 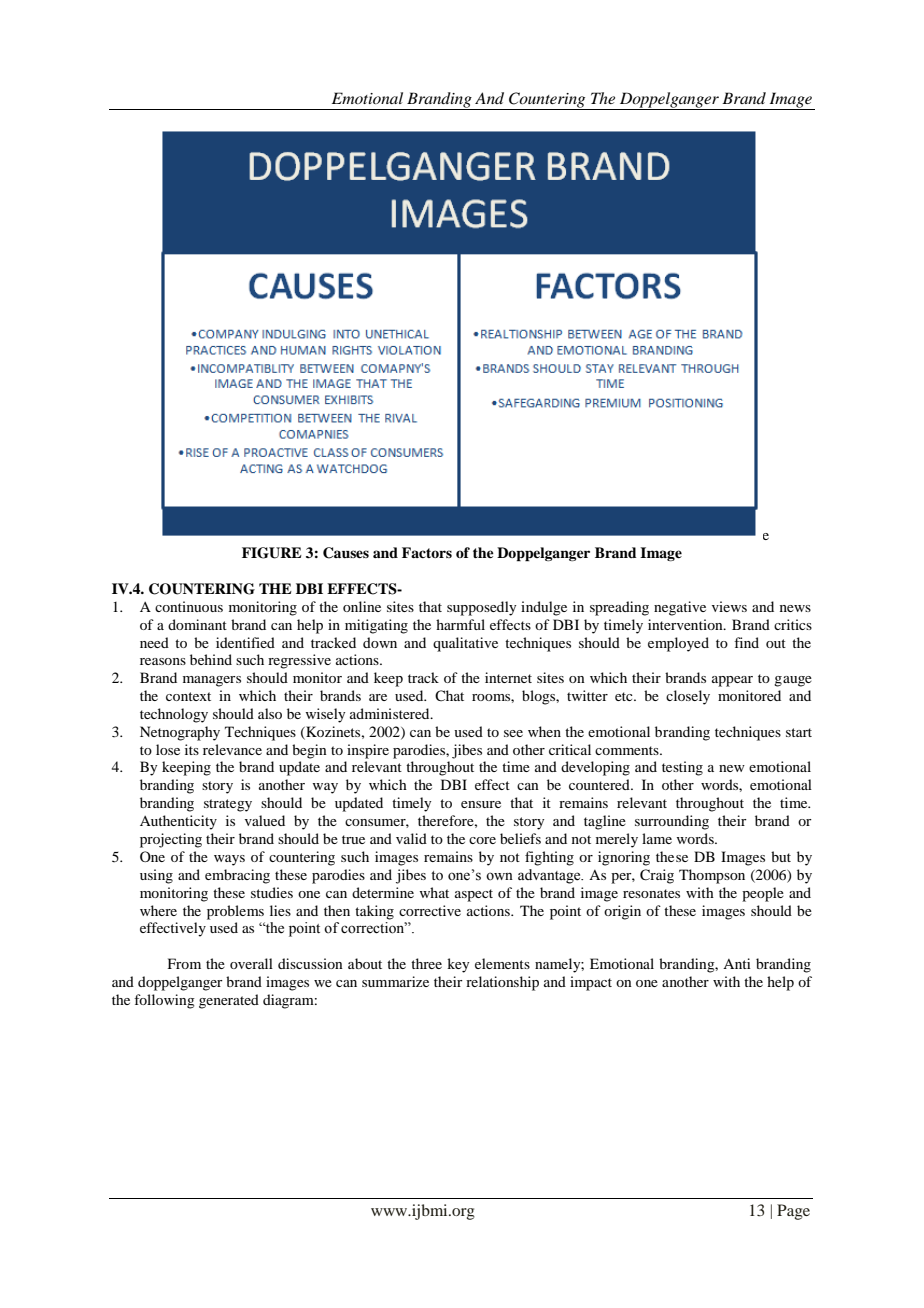 What do you see at coordinates (229, 1001) in the screenshot?
I see `generated` at bounding box center [229, 1001].
